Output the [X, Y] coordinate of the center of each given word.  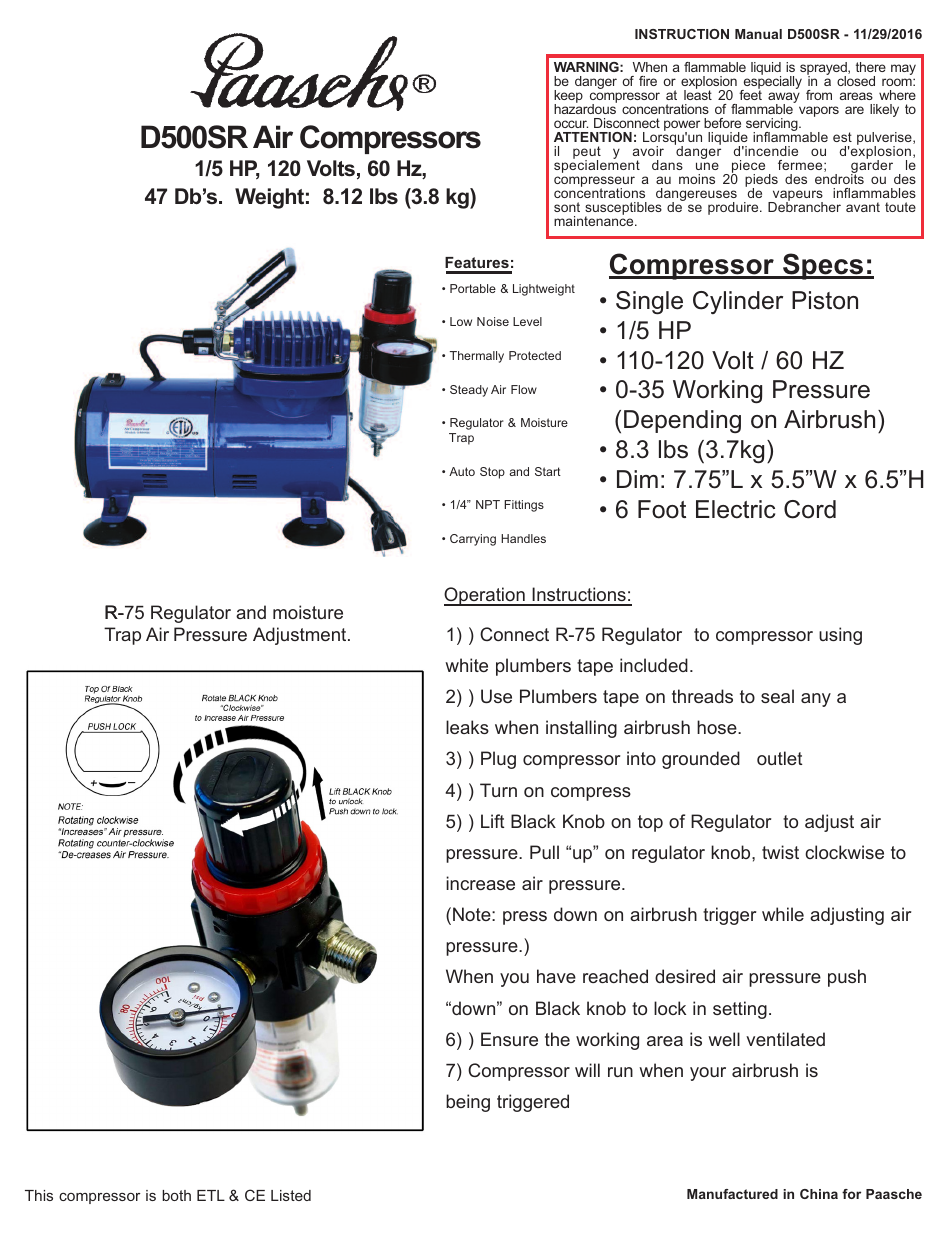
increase [480, 883]
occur [571, 124]
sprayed [824, 70]
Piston [825, 300]
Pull [544, 852]
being [468, 1103]
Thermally [477, 357]
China [819, 1194]
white [466, 665]
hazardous [585, 108]
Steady [469, 391]
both [176, 1195]
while [783, 914]
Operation [485, 596]
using [840, 636]
